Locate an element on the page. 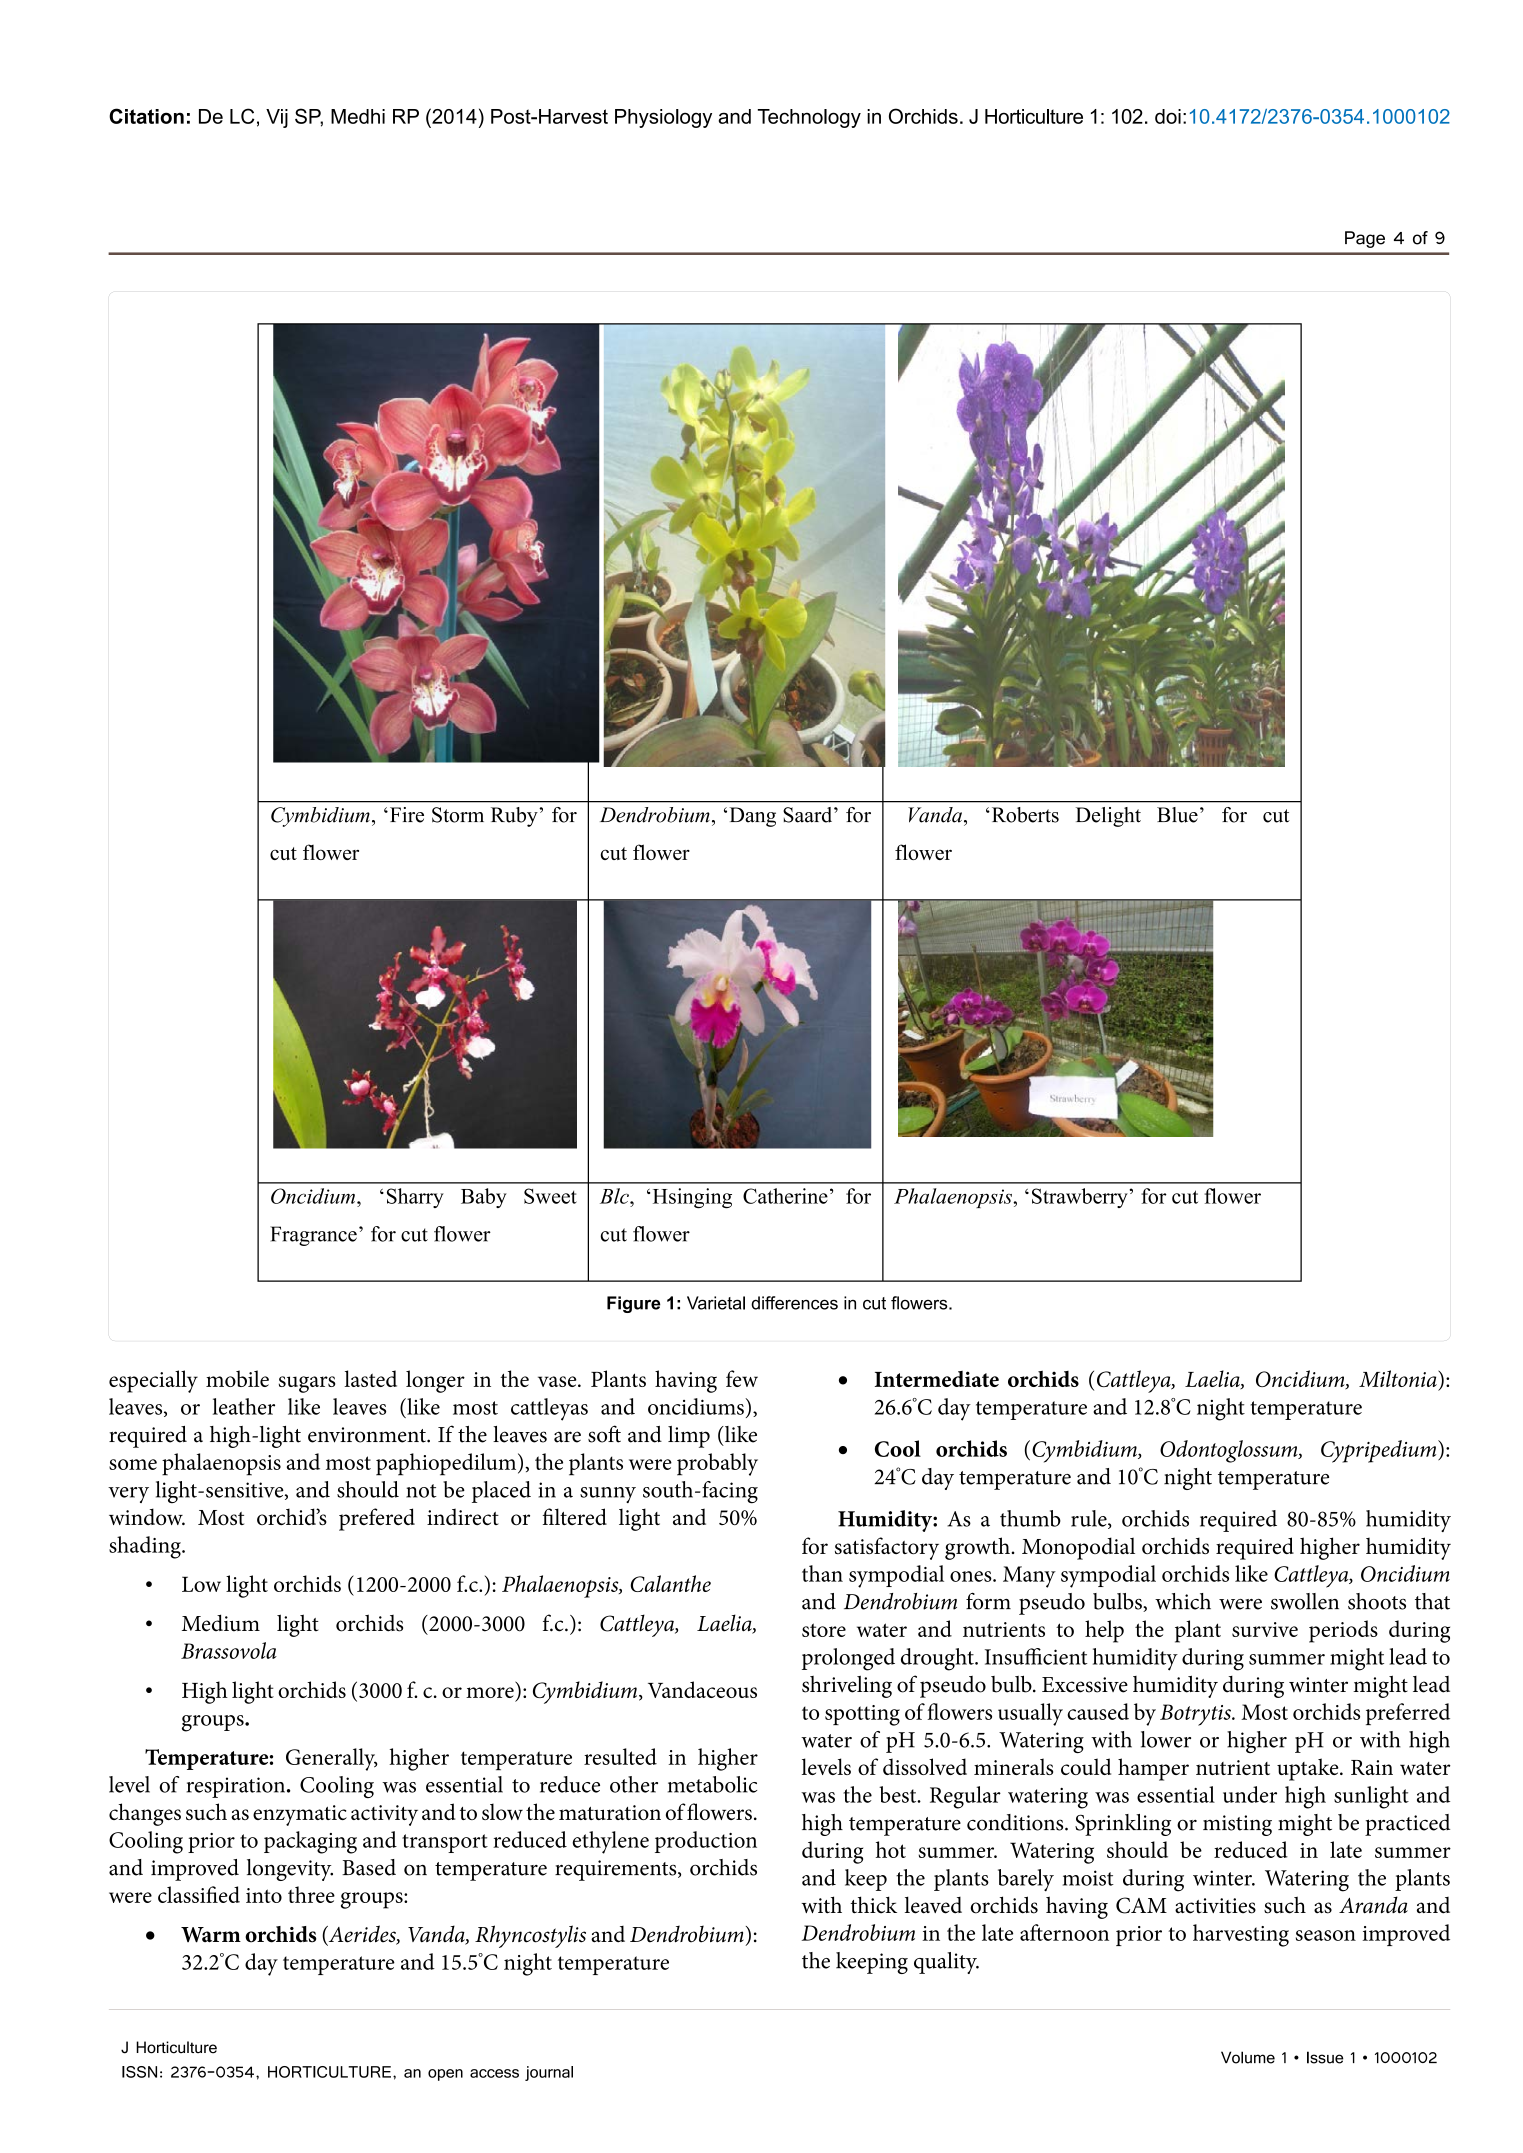 The height and width of the image is (2153, 1523). rule is located at coordinates (1090, 1519).
